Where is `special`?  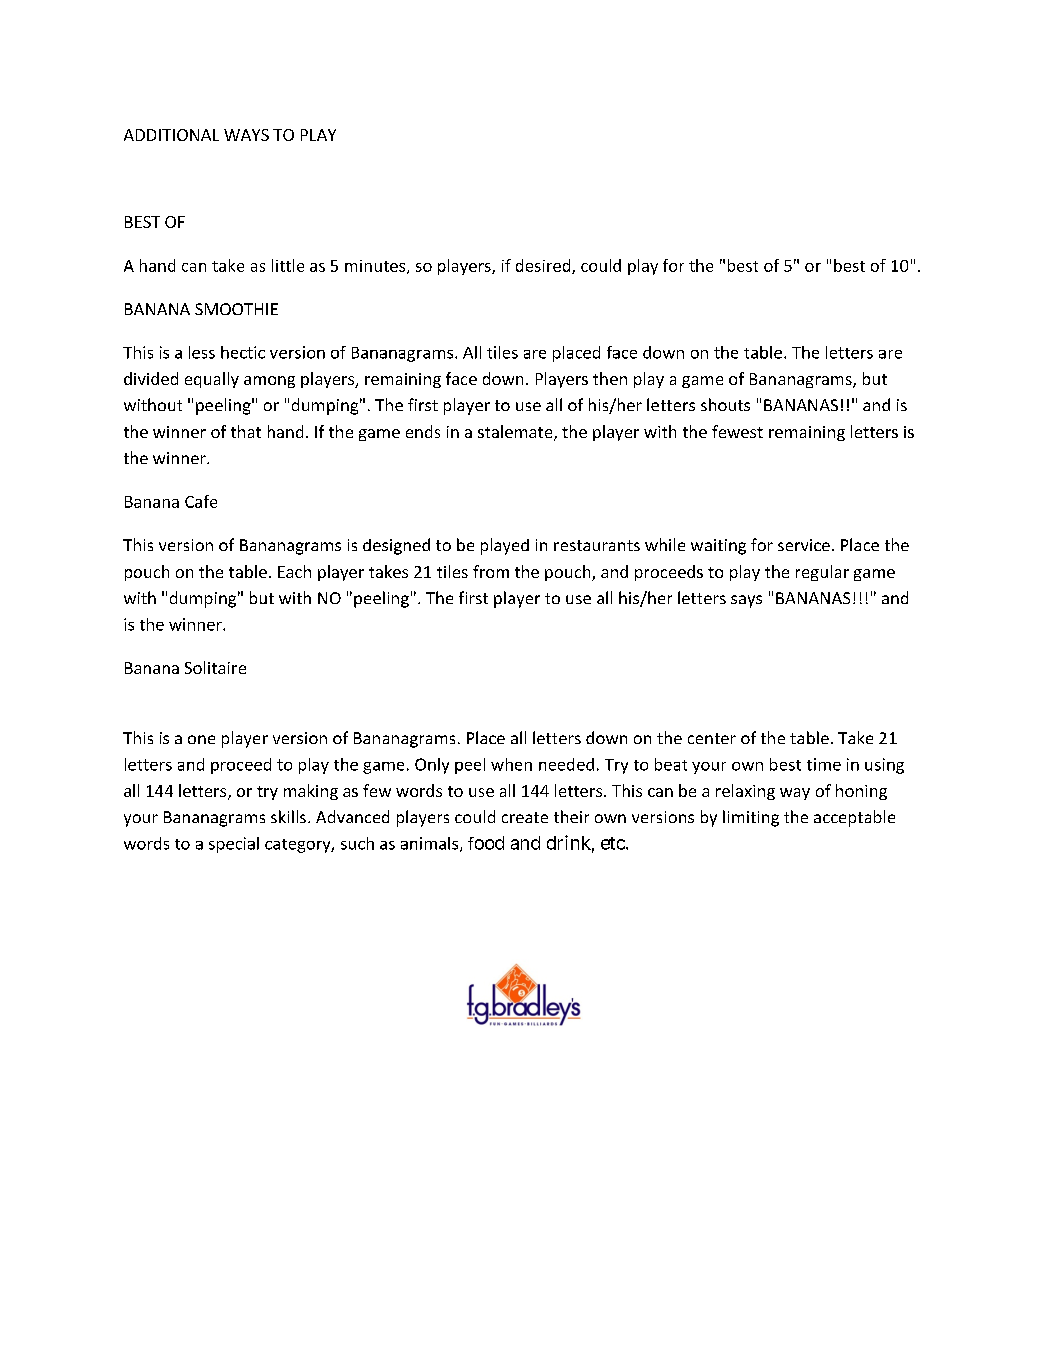
special is located at coordinates (234, 845).
